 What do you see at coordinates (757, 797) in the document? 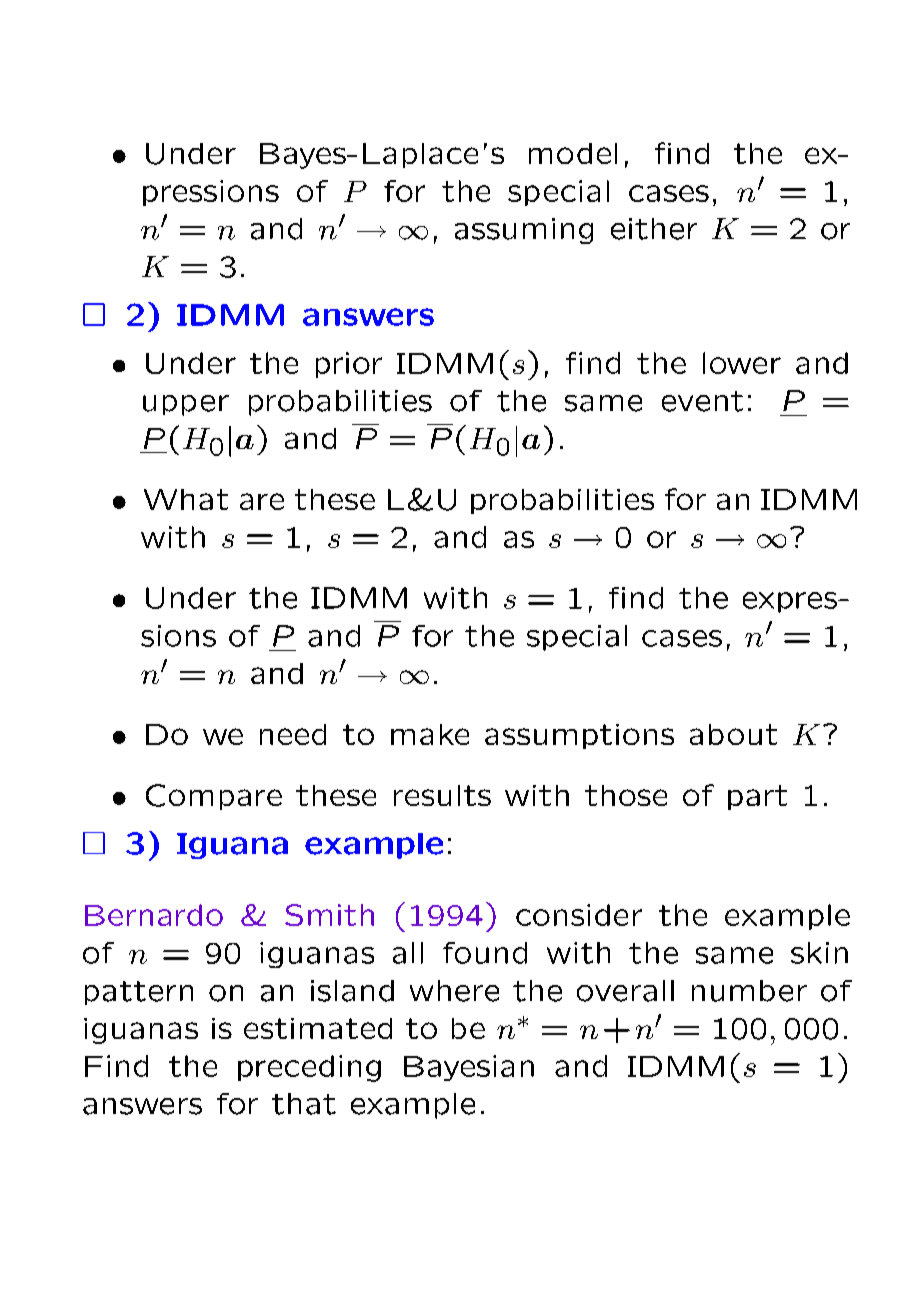
I see `part` at bounding box center [757, 797].
